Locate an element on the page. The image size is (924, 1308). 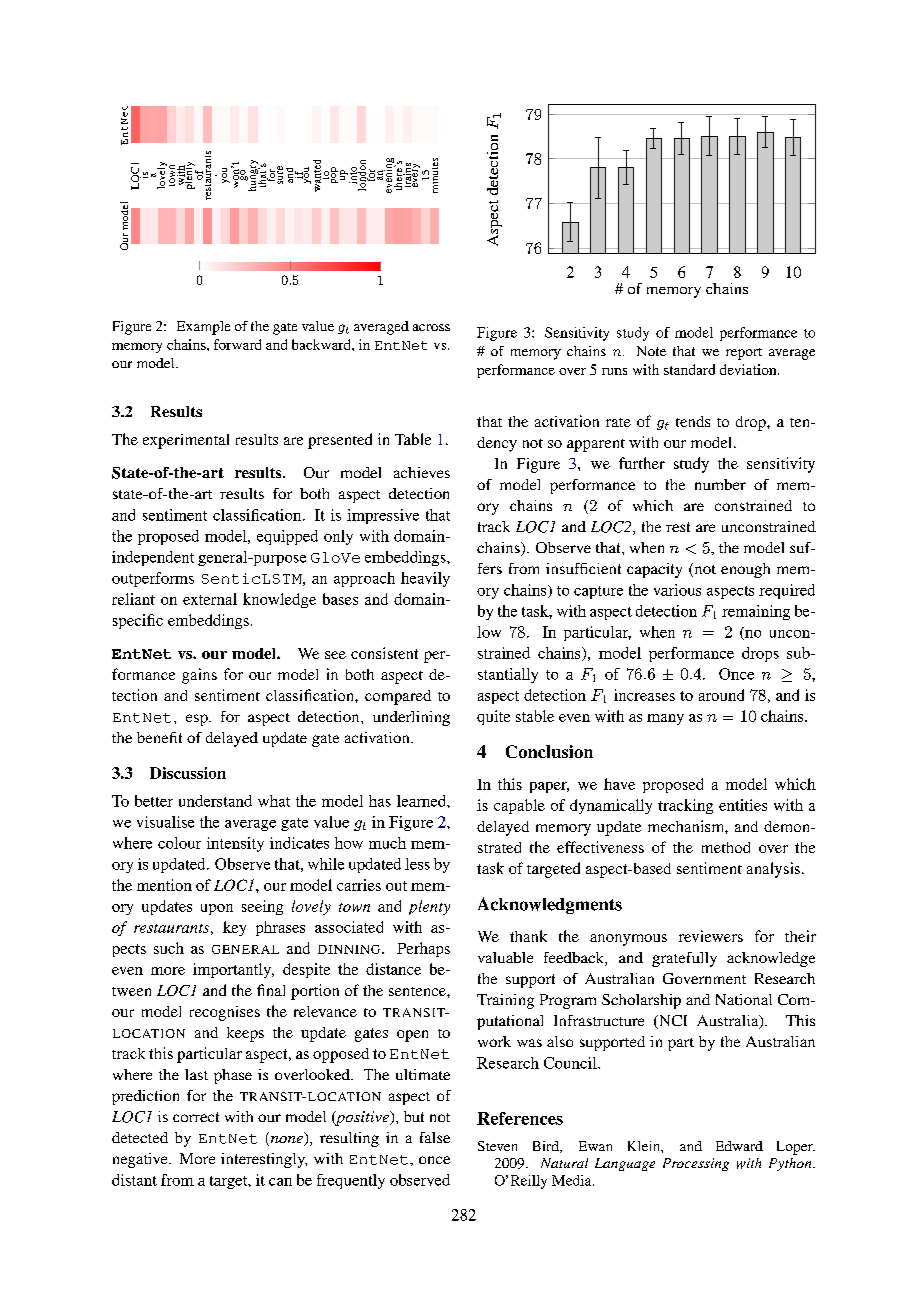
across is located at coordinates (431, 327).
